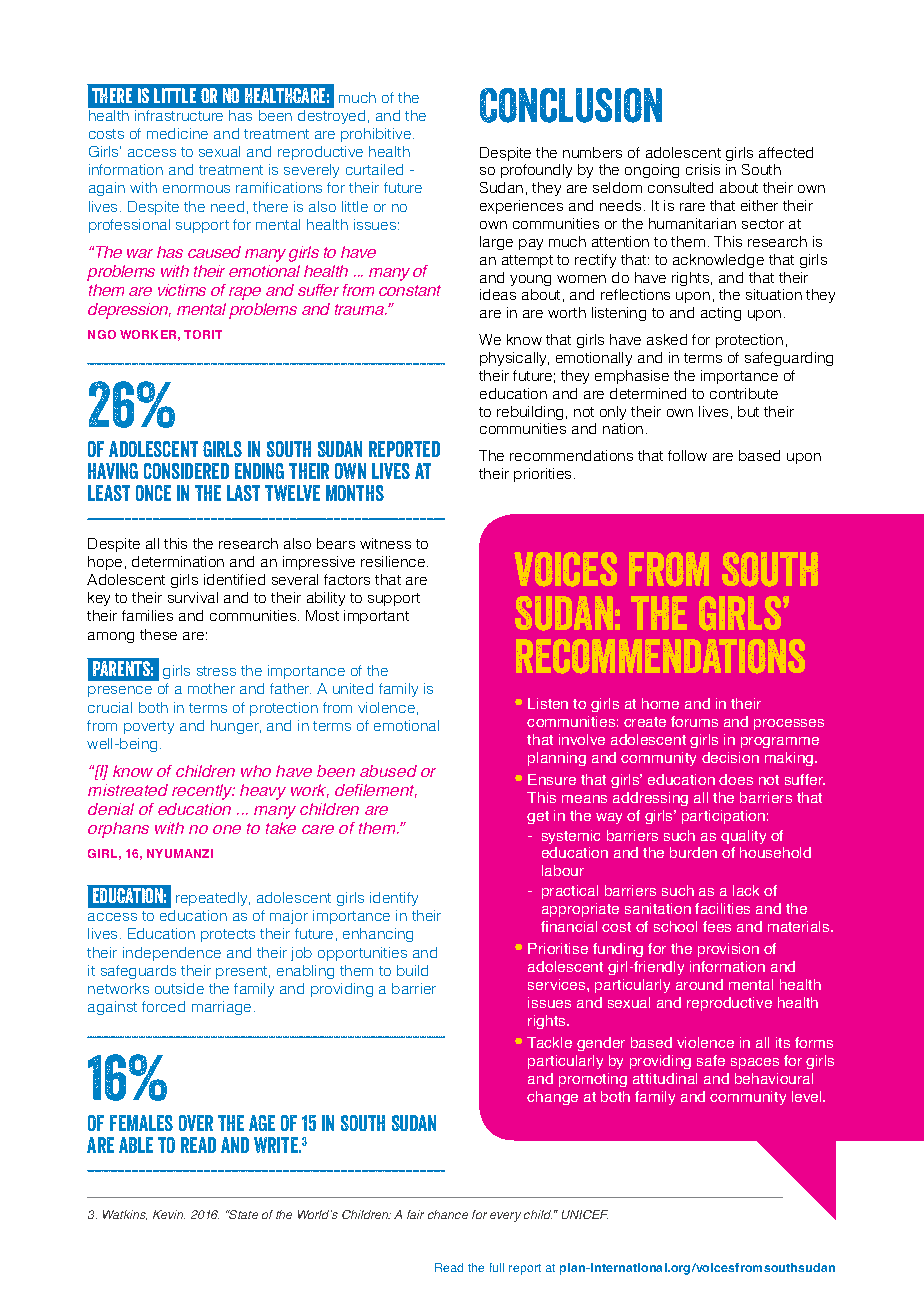 This screenshot has height=1308, width=924. What do you see at coordinates (448, 1214) in the screenshot?
I see `chance` at bounding box center [448, 1214].
